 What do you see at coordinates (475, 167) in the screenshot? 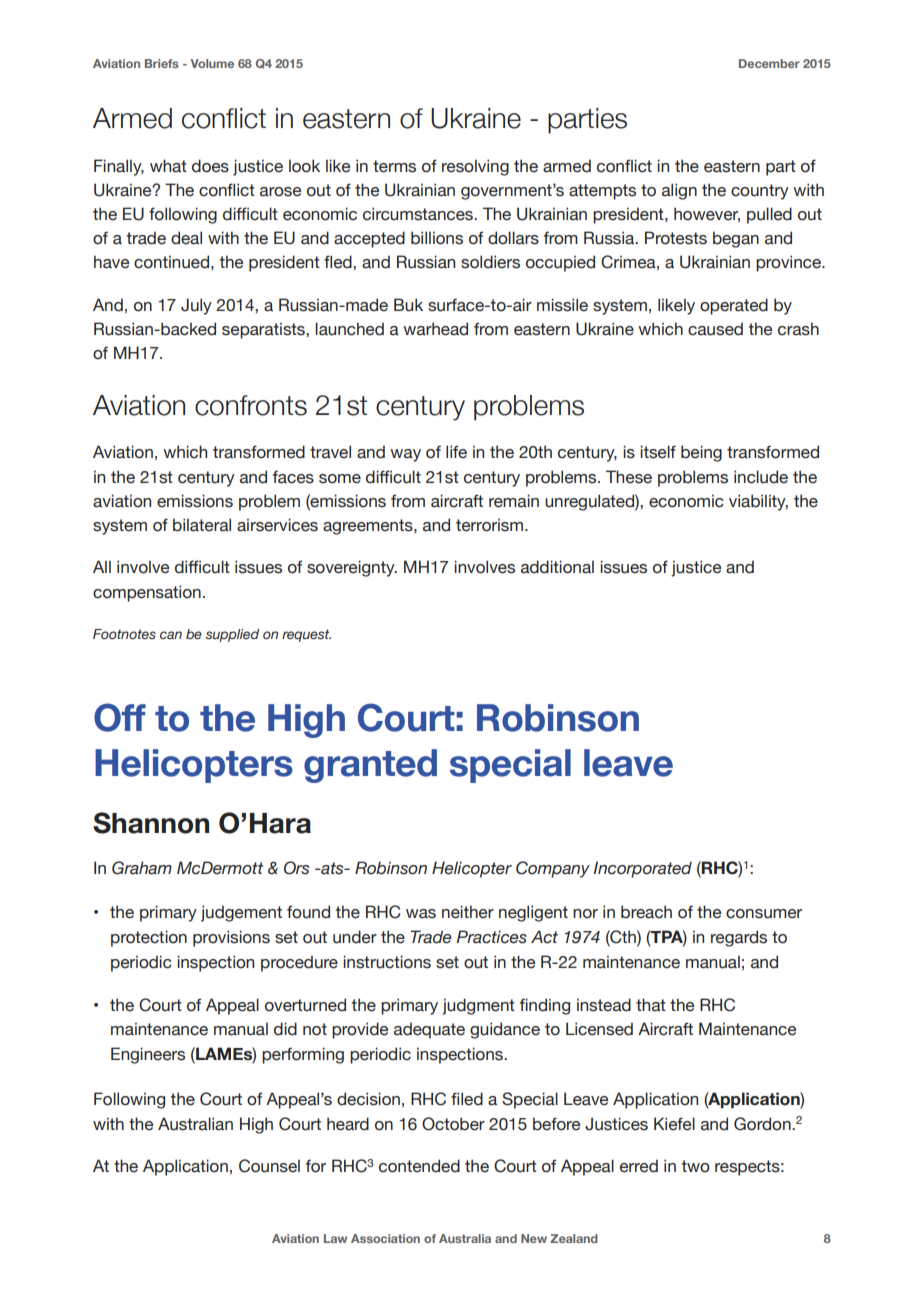
I see `resolving` at bounding box center [475, 167].
